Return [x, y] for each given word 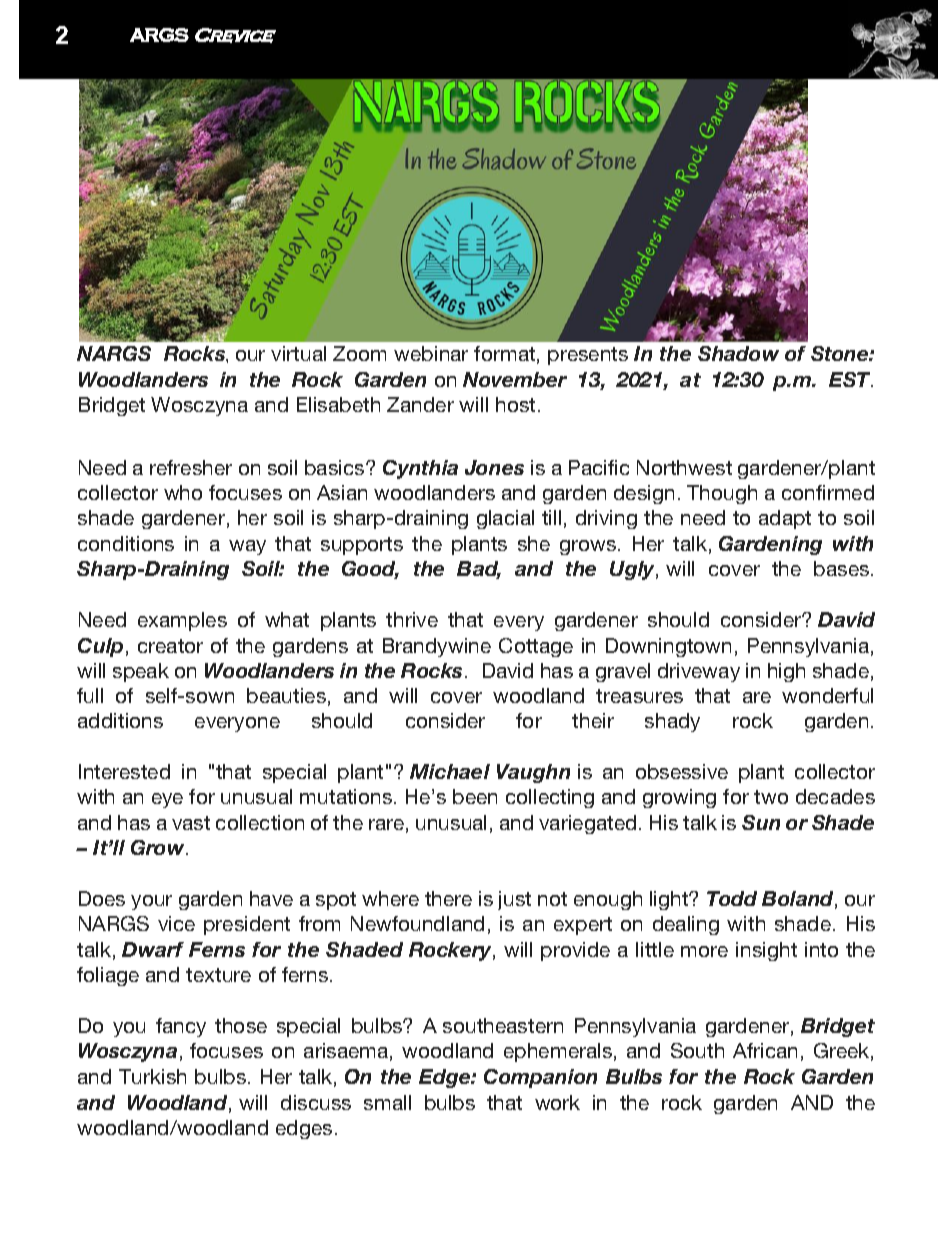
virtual [298, 353]
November [515, 379]
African [765, 1050]
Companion [540, 1078]
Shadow [738, 353]
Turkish [152, 1076]
